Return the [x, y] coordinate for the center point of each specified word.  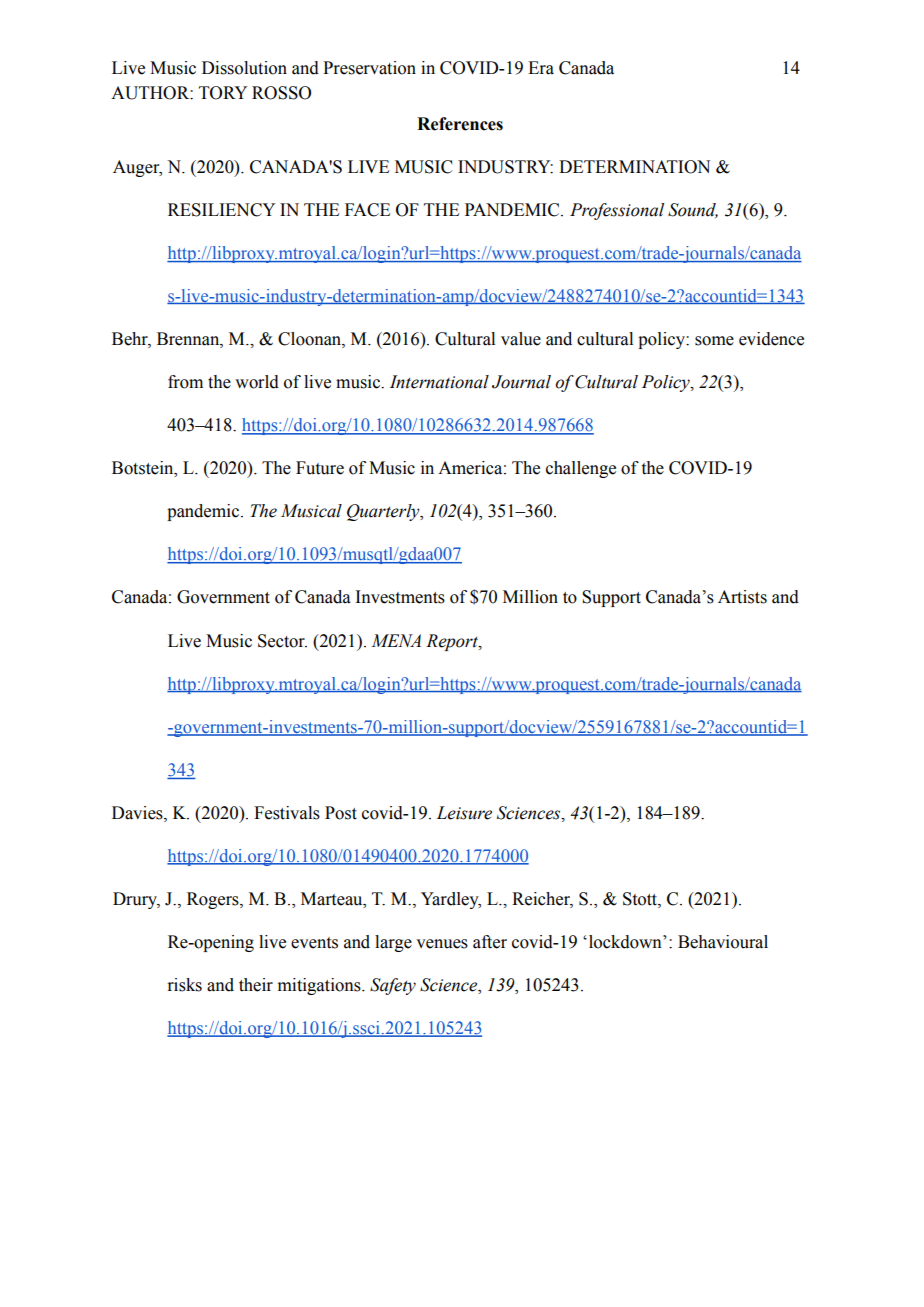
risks [184, 985]
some [714, 341]
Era [541, 68]
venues [442, 944]
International [439, 382]
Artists [742, 597]
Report [453, 642]
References [460, 124]
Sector [282, 641]
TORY [223, 93]
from [185, 382]
